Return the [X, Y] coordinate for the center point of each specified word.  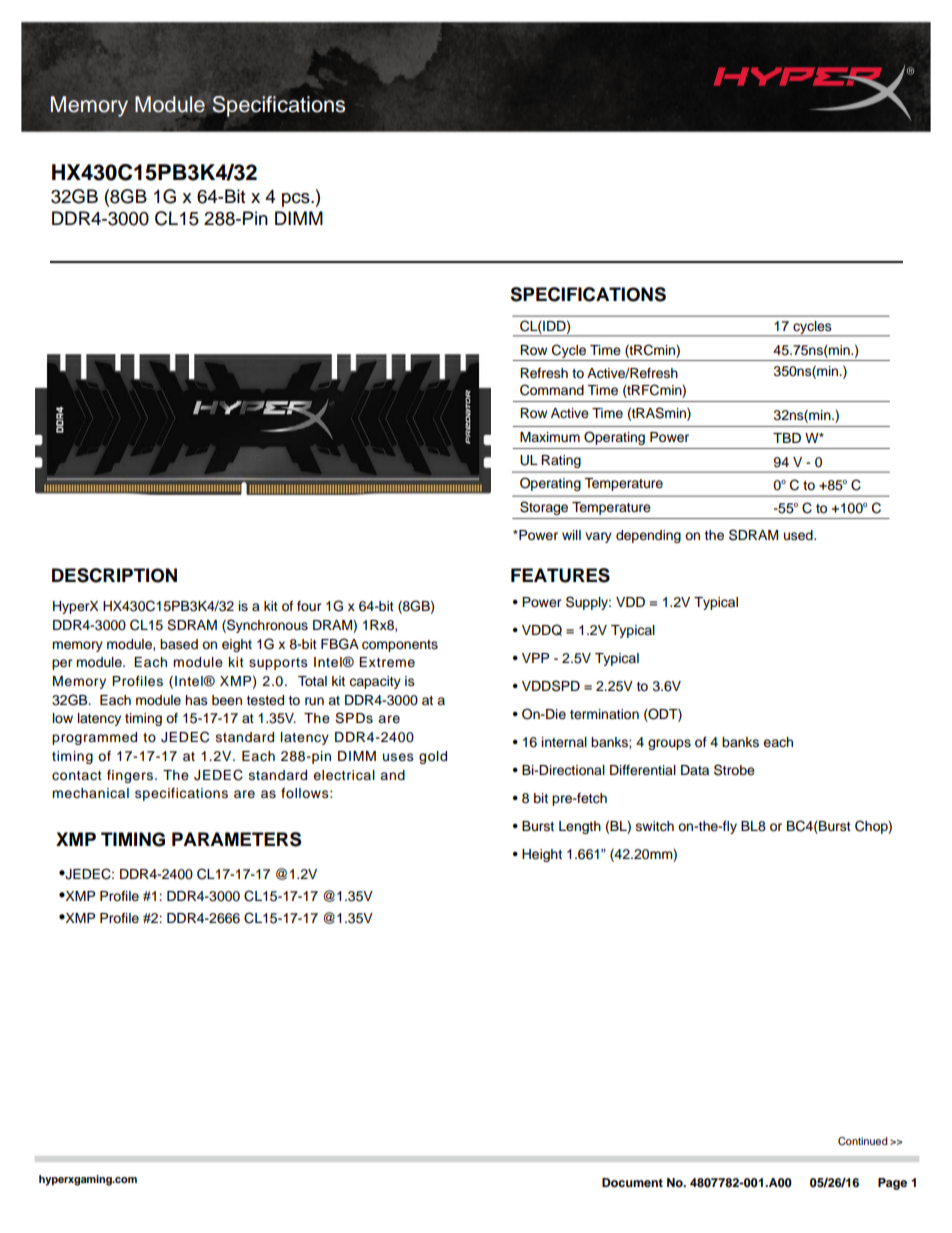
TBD [787, 438]
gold [433, 757]
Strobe [734, 770]
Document [632, 1182]
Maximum [550, 437]
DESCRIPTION [114, 575]
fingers [130, 776]
